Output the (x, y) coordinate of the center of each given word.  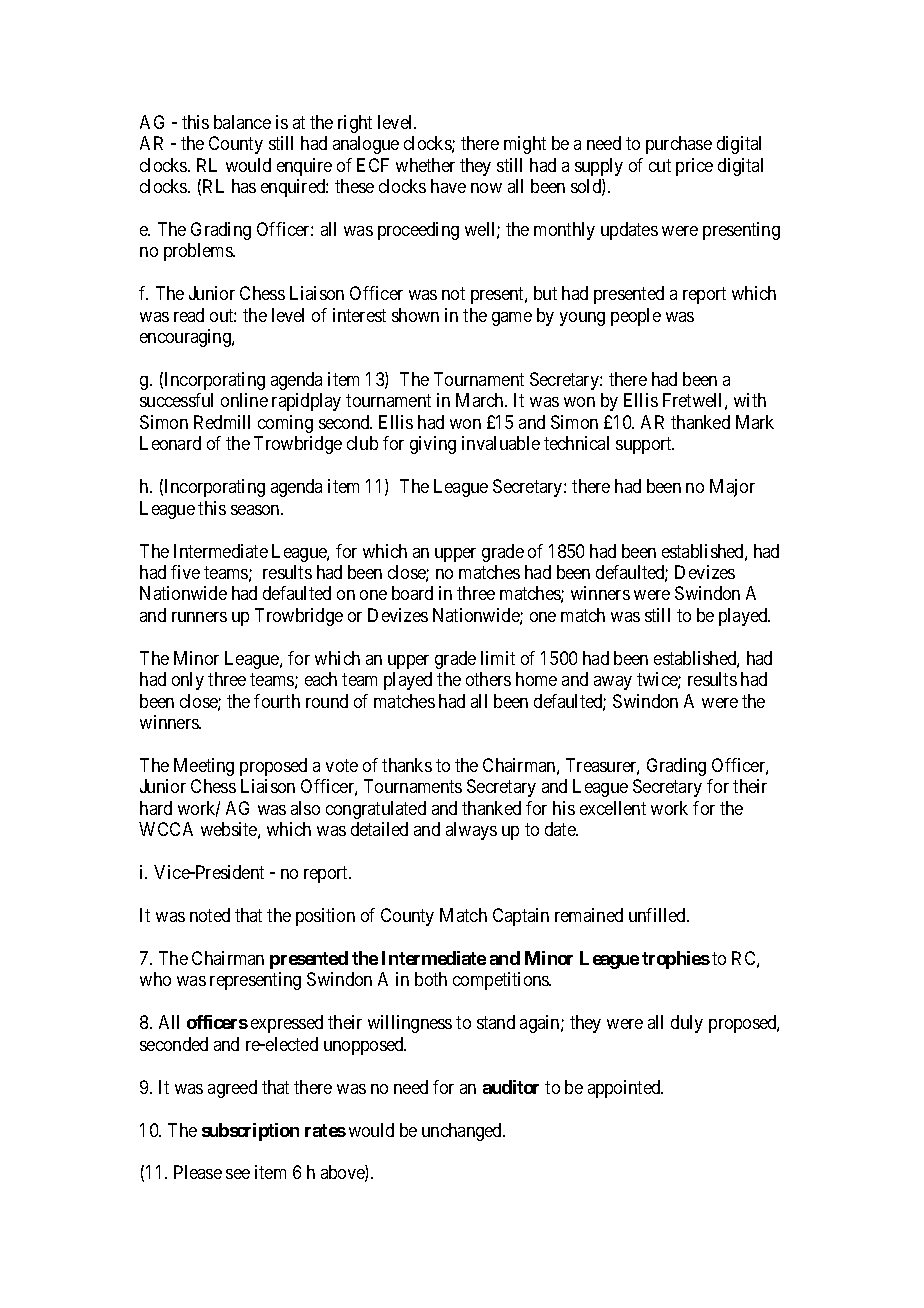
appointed (625, 1089)
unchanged (463, 1132)
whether (425, 165)
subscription (250, 1132)
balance (242, 122)
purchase (679, 145)
